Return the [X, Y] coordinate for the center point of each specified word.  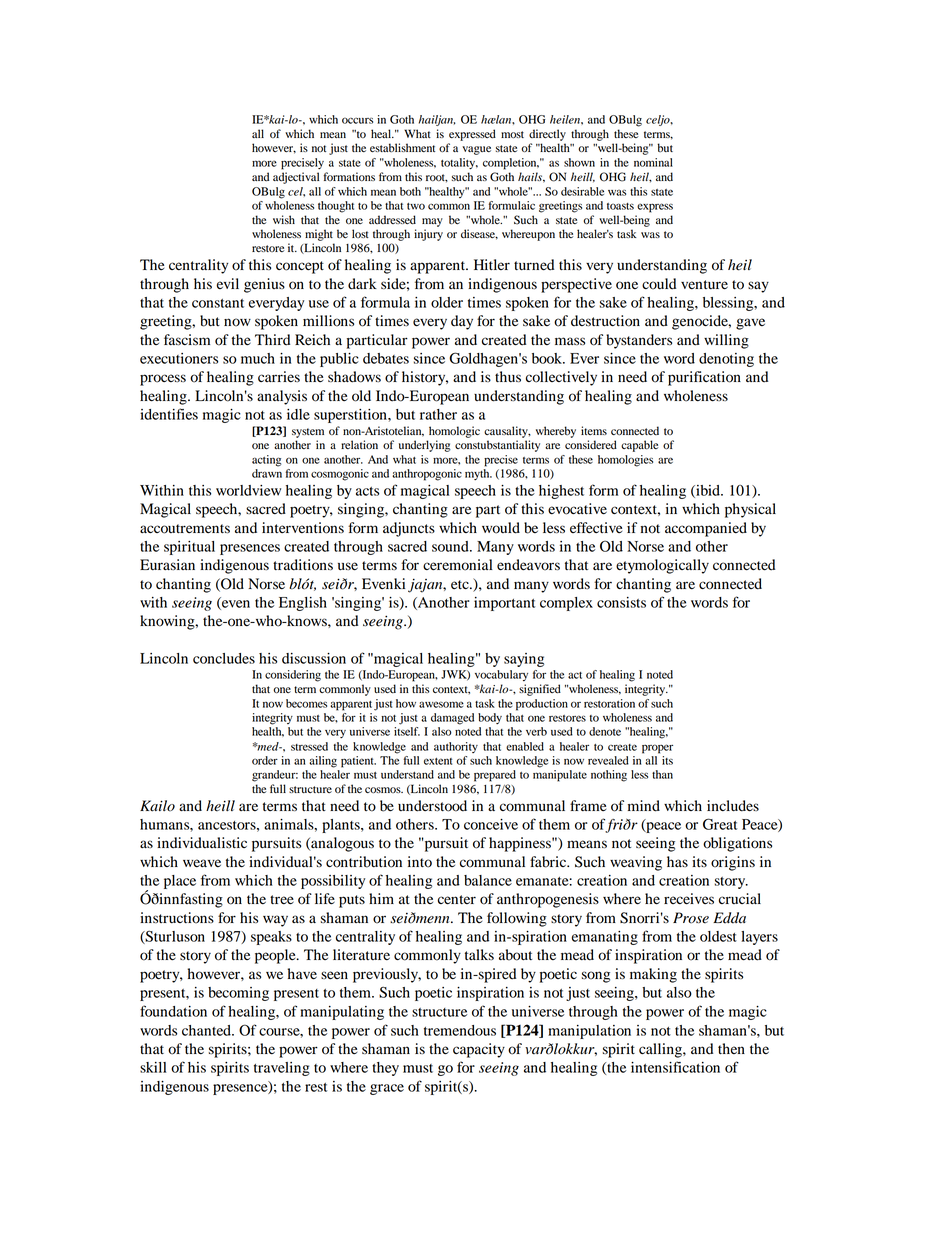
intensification [675, 1067]
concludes [224, 658]
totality [459, 163]
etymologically [662, 566]
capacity [479, 1050]
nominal [653, 162]
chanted [207, 1030]
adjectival [296, 178]
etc [461, 584]
